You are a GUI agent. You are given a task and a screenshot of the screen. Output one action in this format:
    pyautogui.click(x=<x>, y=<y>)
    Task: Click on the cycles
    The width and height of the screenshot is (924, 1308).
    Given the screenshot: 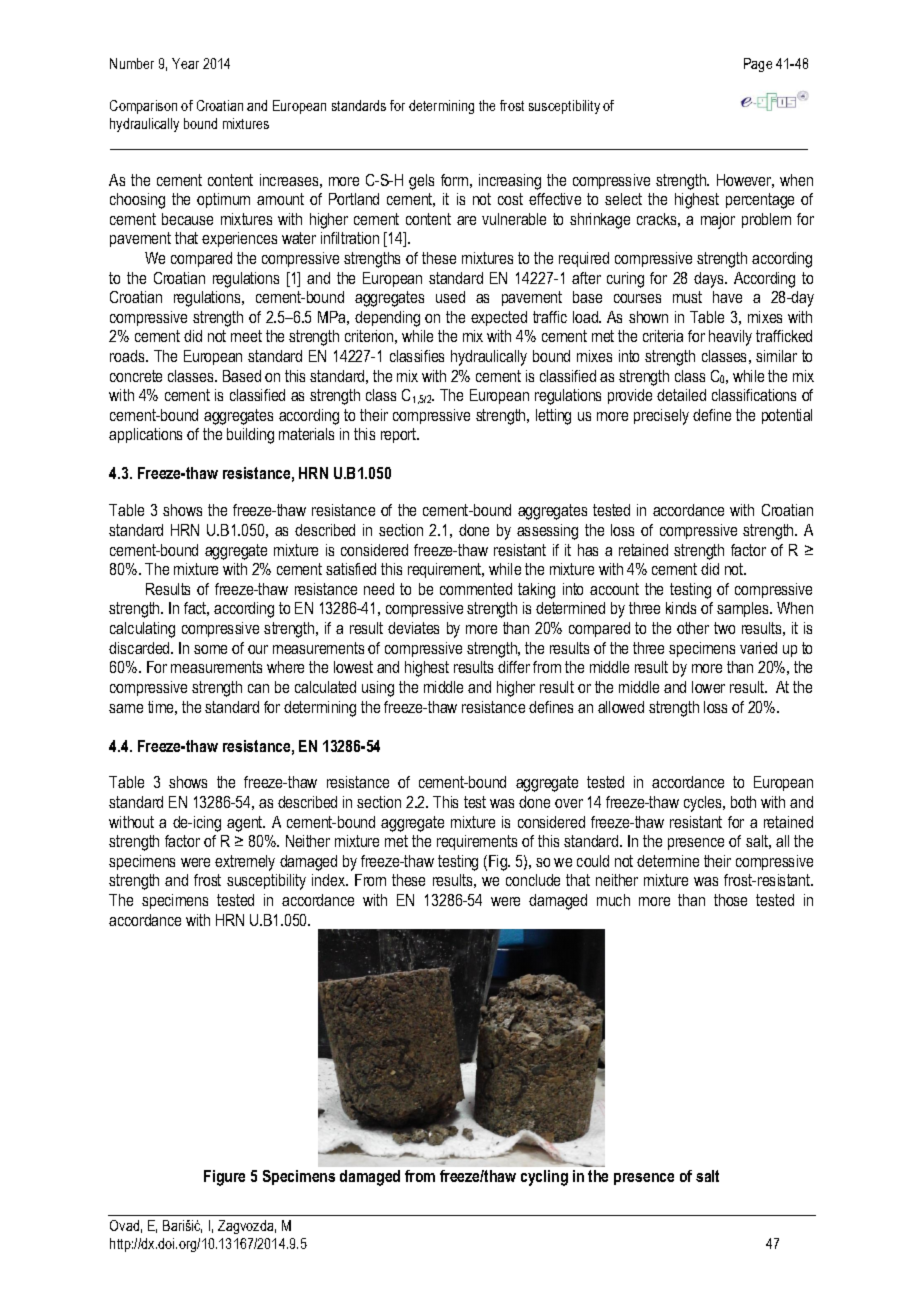 What is the action you would take?
    pyautogui.click(x=704, y=804)
